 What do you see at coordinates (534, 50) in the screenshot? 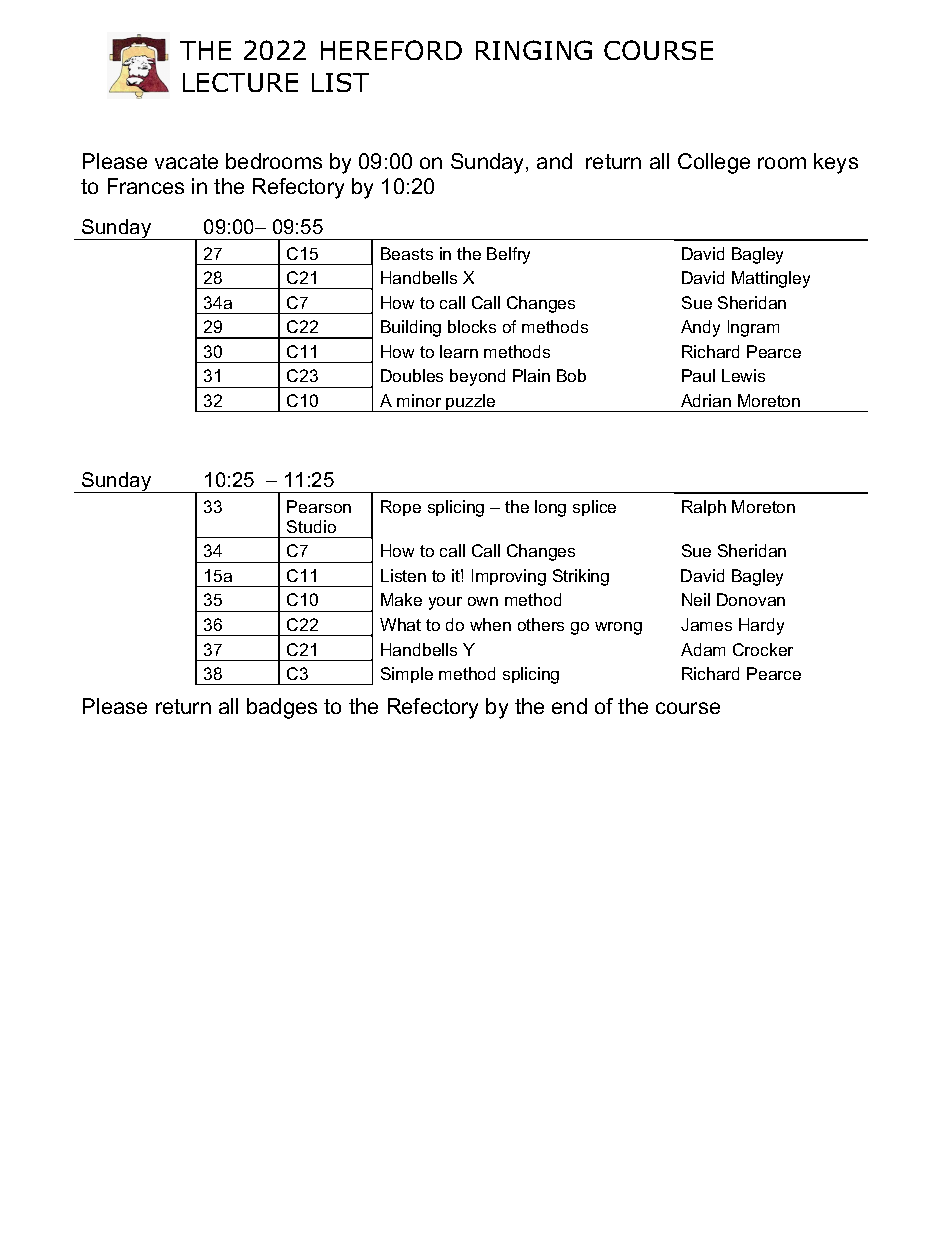
I see `RINGING` at bounding box center [534, 50].
